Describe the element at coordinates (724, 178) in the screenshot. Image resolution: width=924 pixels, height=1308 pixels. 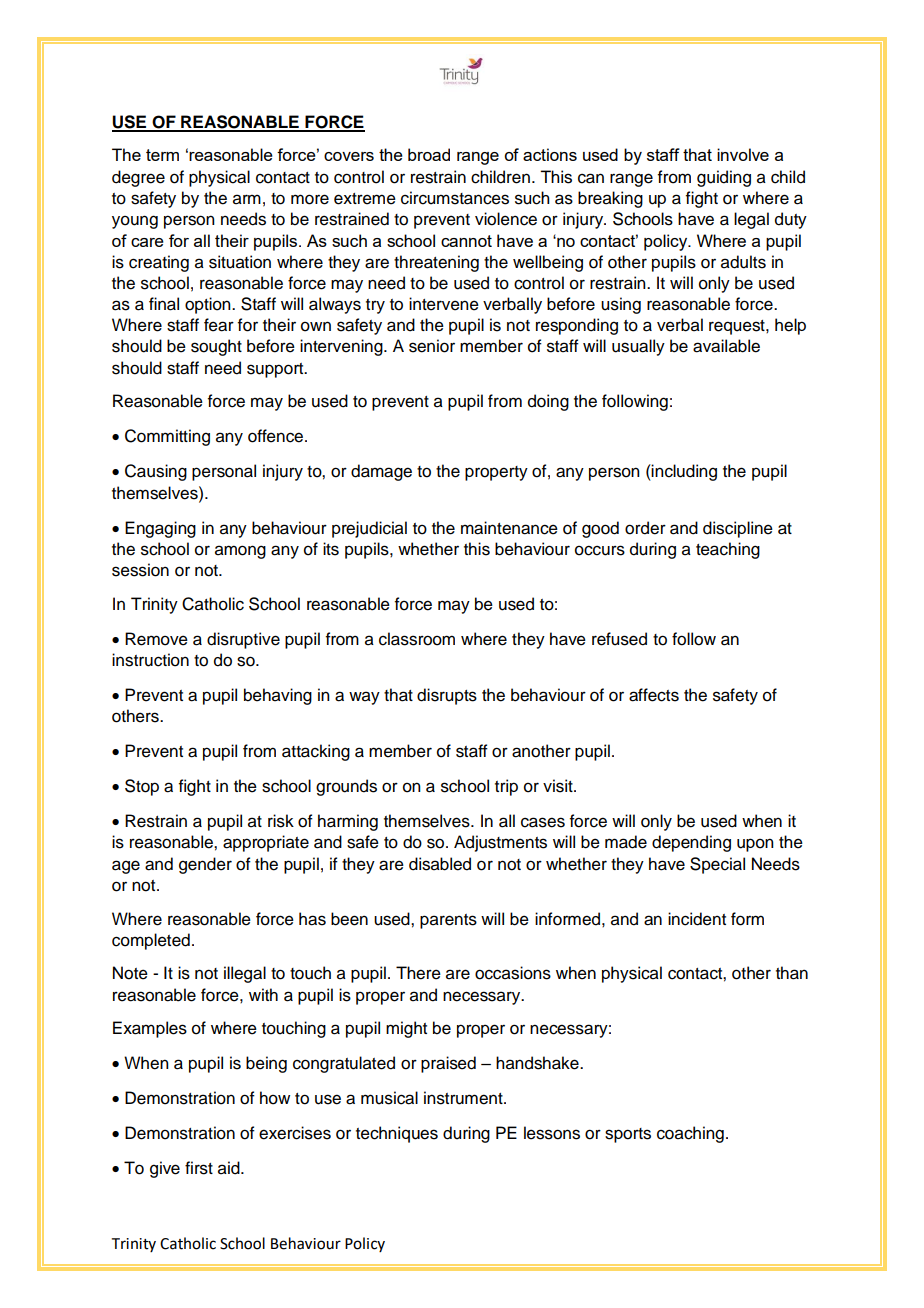
I see `guiding` at that location.
